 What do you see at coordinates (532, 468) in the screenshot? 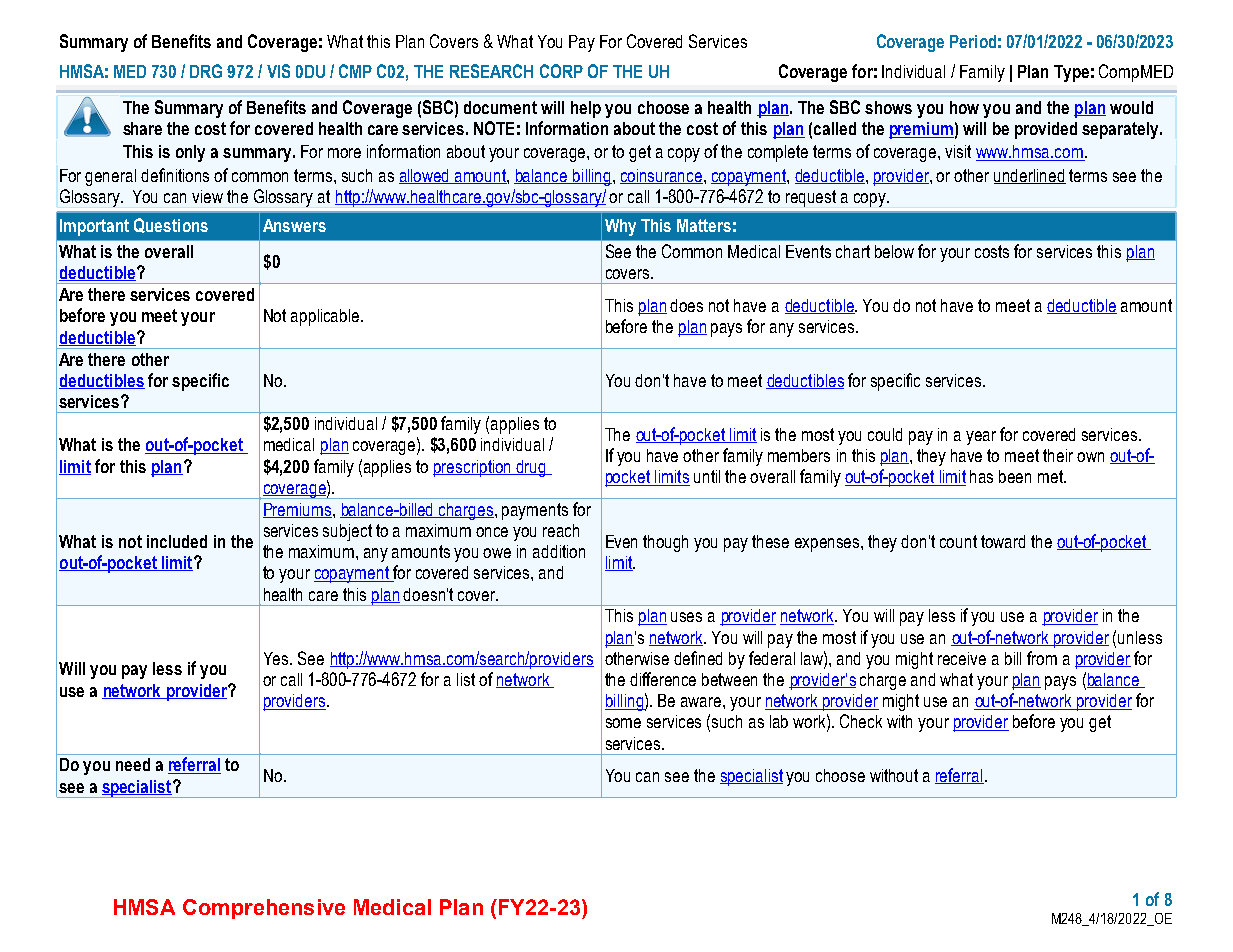
I see `drug` at bounding box center [532, 468].
